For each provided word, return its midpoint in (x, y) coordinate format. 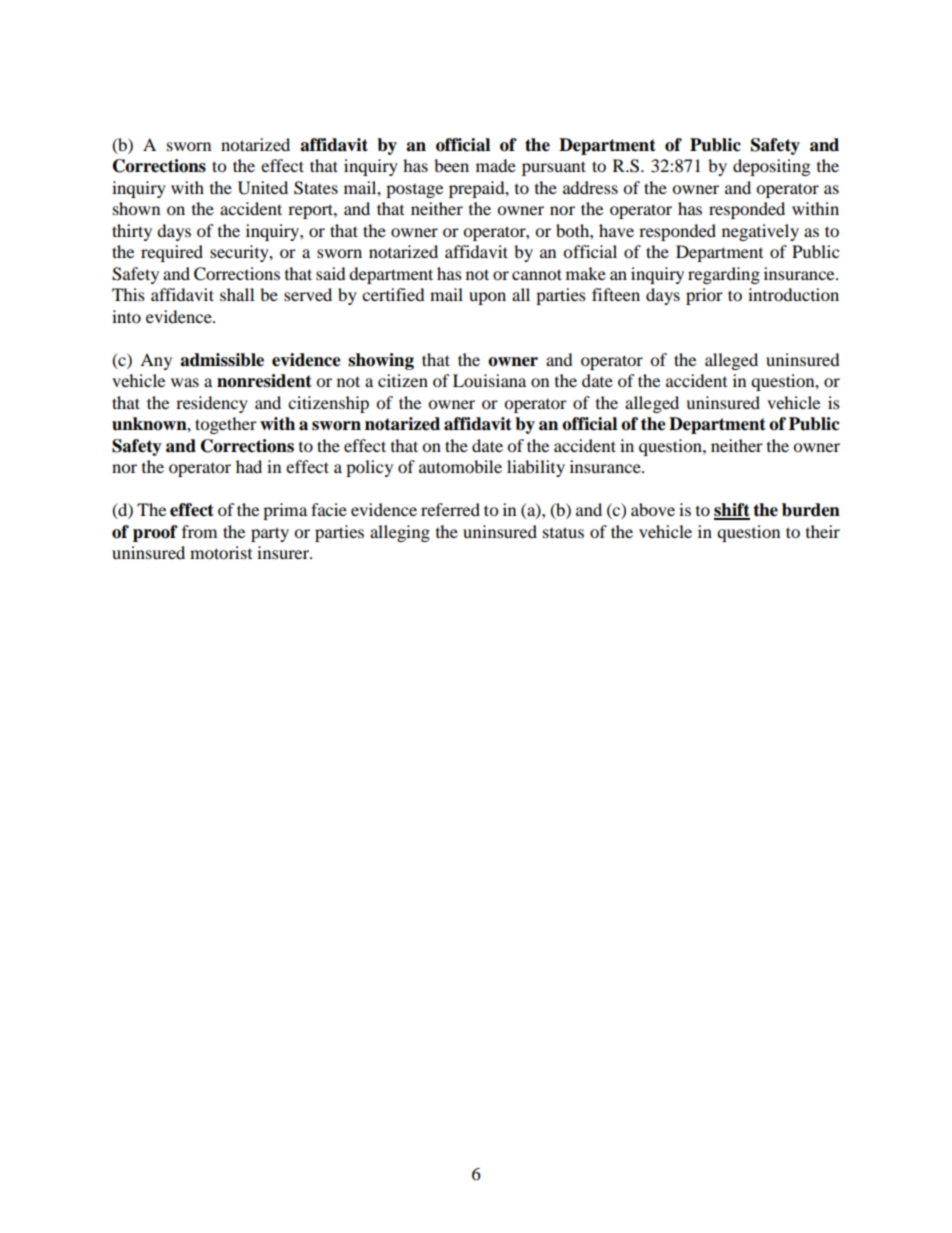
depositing (771, 167)
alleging (400, 533)
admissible (222, 360)
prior (704, 296)
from (199, 531)
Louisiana (489, 380)
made (496, 165)
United (263, 188)
